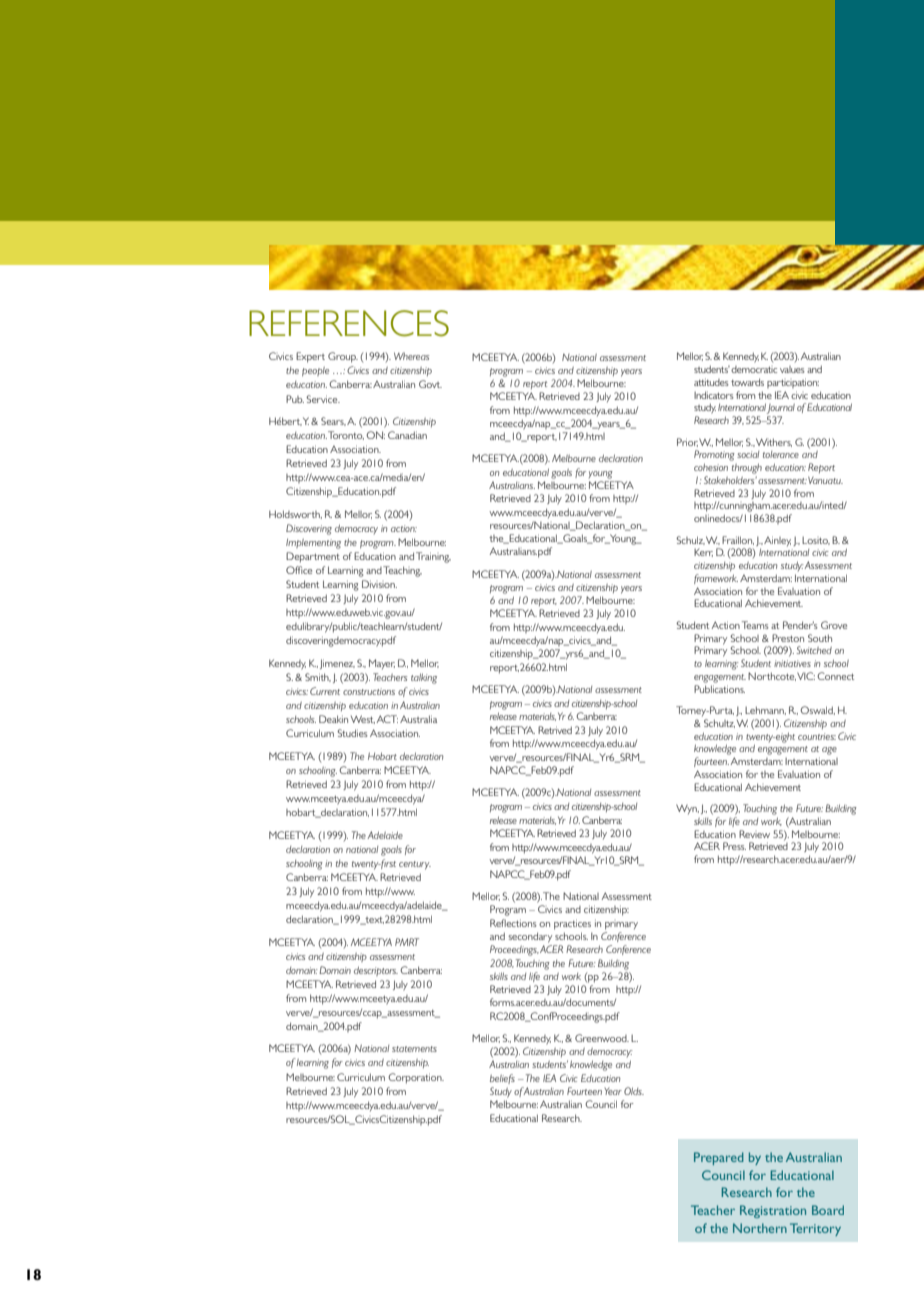 This page has width=924, height=1308. I want to click on Preston, so click(788, 638).
